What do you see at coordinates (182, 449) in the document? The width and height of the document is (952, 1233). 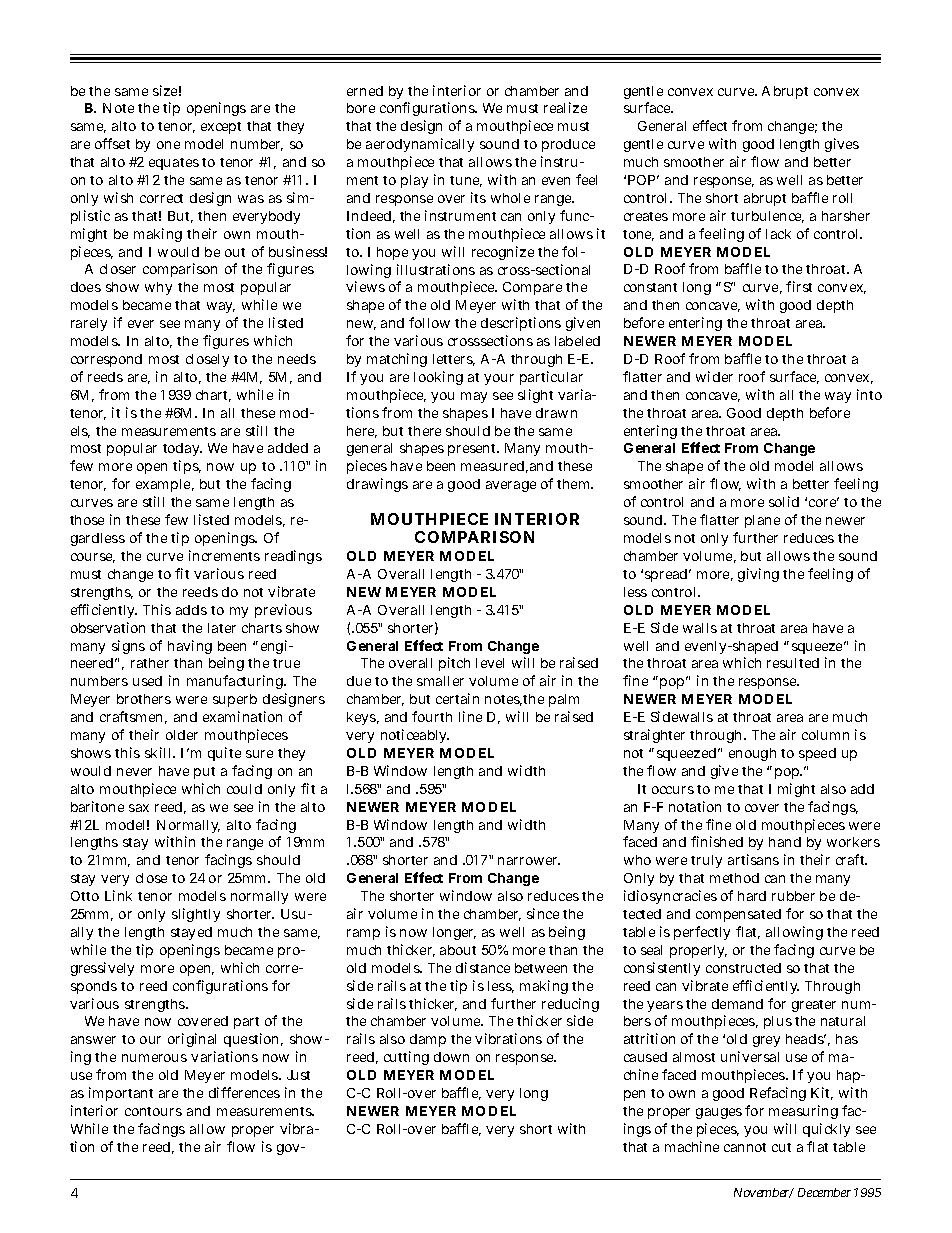 I see `today` at bounding box center [182, 449].
